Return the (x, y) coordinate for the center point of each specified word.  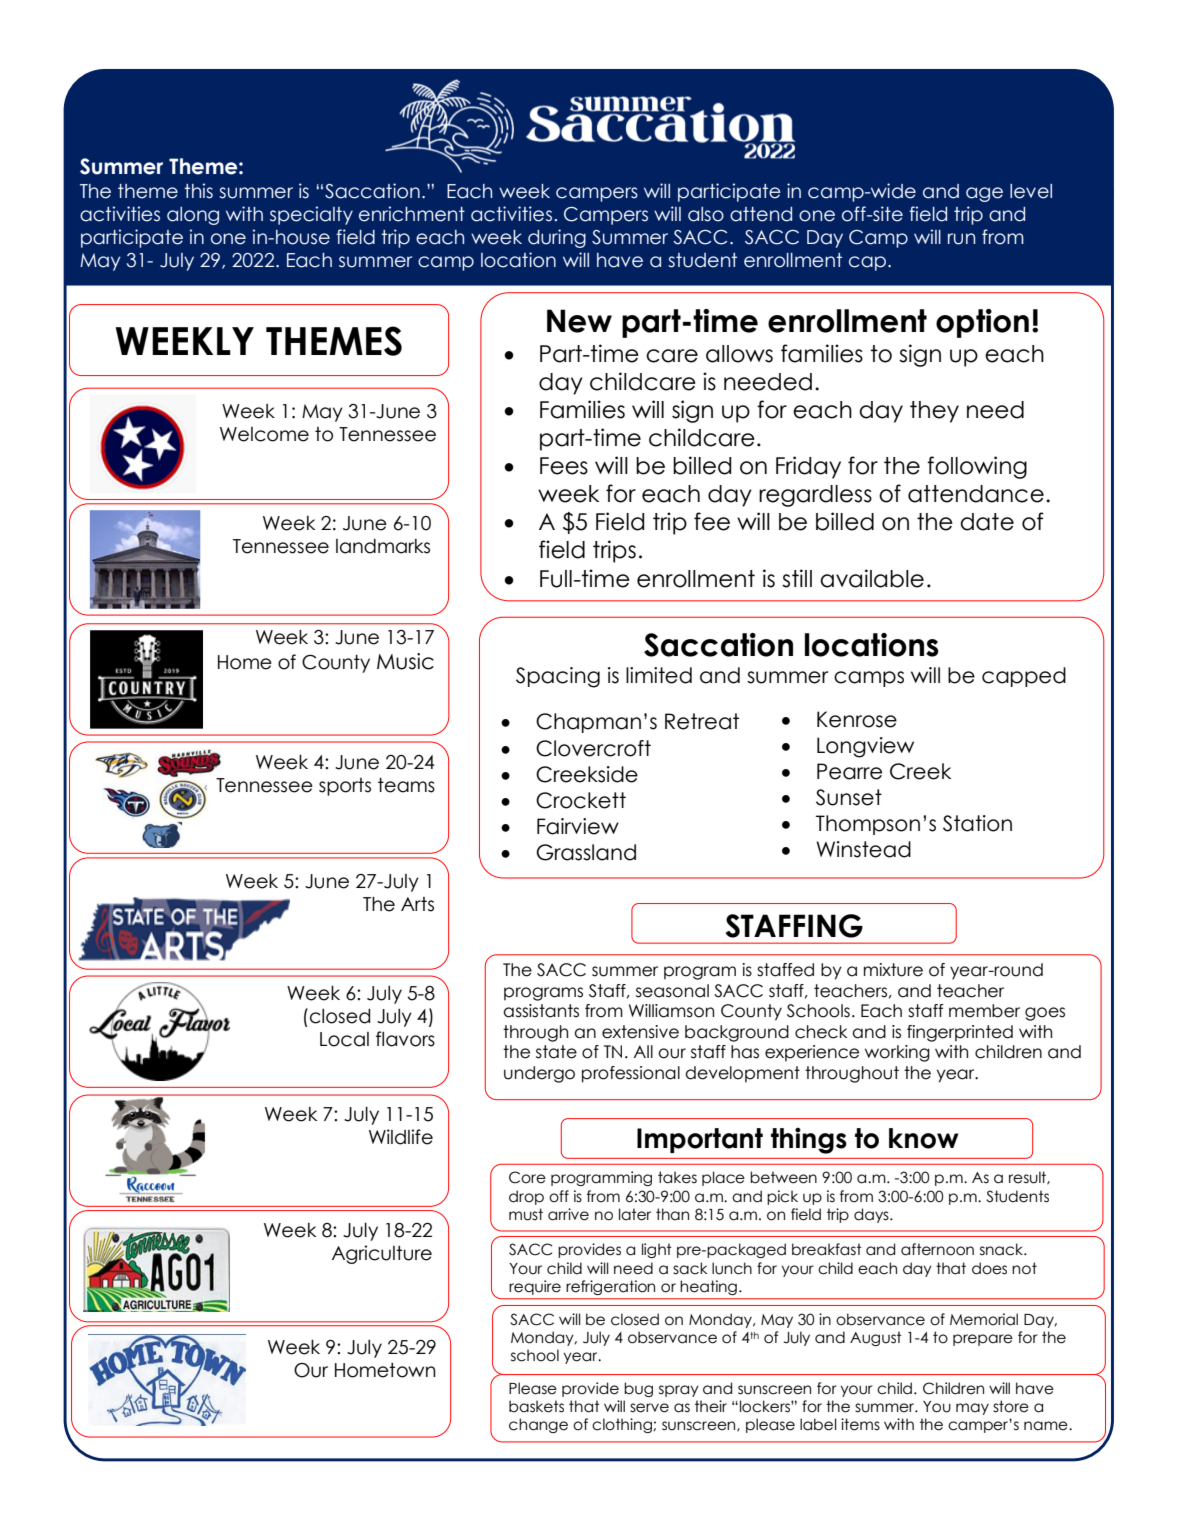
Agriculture (382, 1254)
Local (344, 1039)
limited (659, 675)
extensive (640, 1032)
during (557, 238)
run (961, 239)
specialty (311, 215)
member (984, 1011)
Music (405, 661)
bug (638, 1389)
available (872, 578)
